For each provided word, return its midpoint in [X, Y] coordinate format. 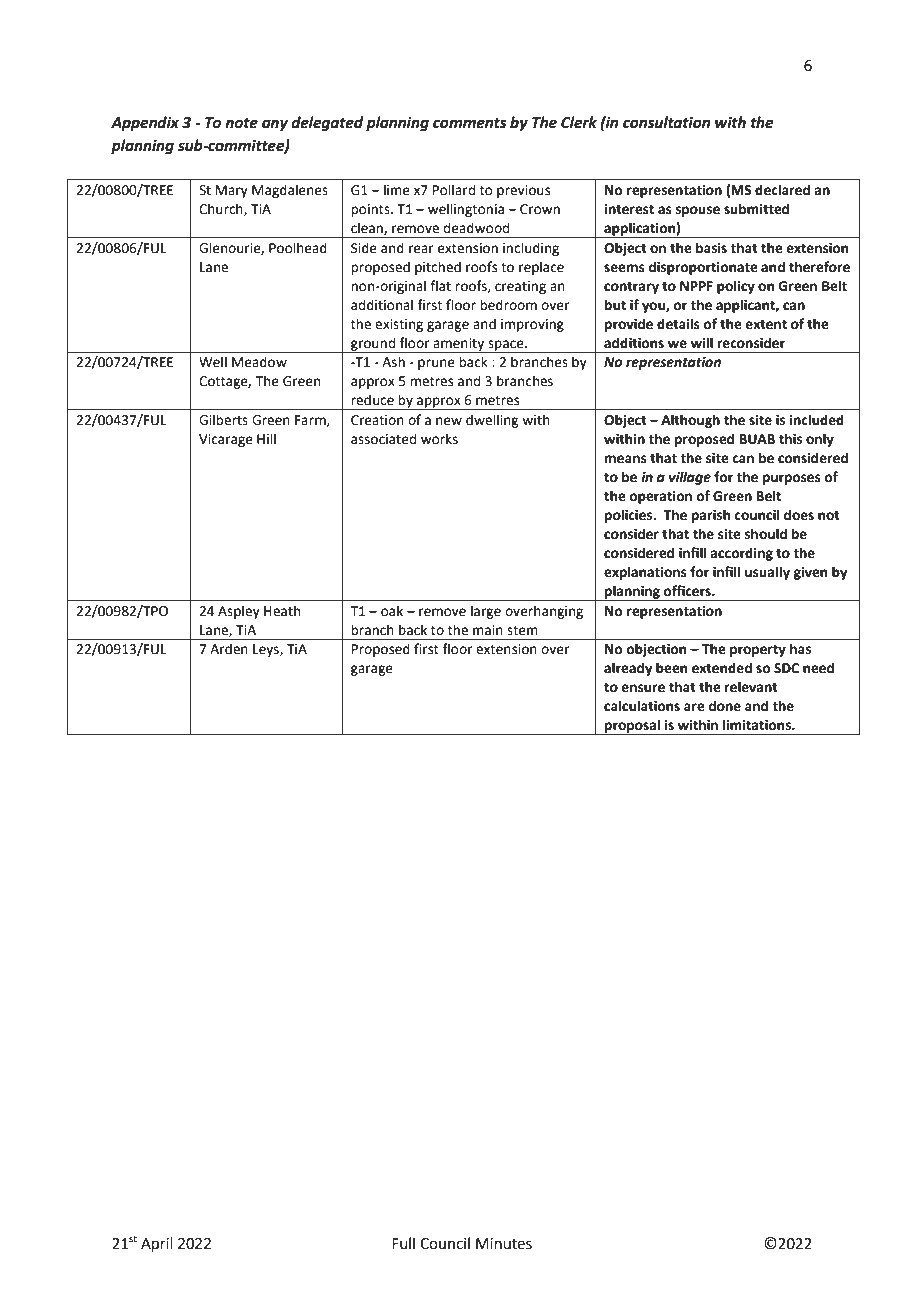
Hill [266, 438]
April [157, 1244]
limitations [758, 725]
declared [782, 190]
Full [403, 1243]
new [449, 421]
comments [470, 123]
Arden [229, 649]
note [241, 123]
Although [690, 421]
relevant [751, 687]
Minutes [504, 1244]
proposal [632, 727]
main [488, 630]
